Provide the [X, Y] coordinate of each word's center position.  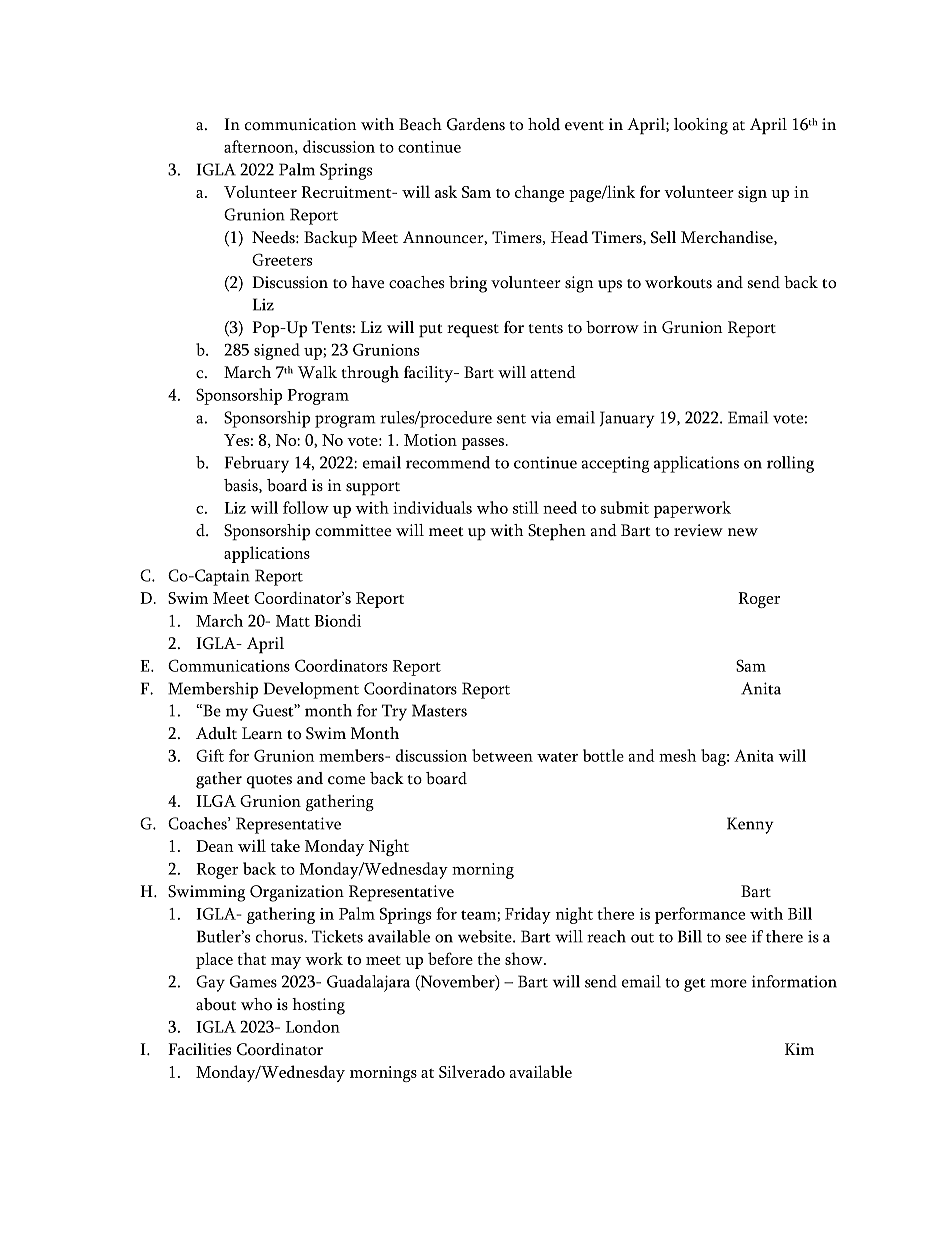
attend [553, 372]
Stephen [557, 532]
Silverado [472, 1071]
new [743, 532]
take [285, 845]
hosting [318, 1006]
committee [353, 530]
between [502, 755]
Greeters [282, 259]
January [627, 419]
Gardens [476, 124]
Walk [317, 372]
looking [701, 126]
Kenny [750, 825]
